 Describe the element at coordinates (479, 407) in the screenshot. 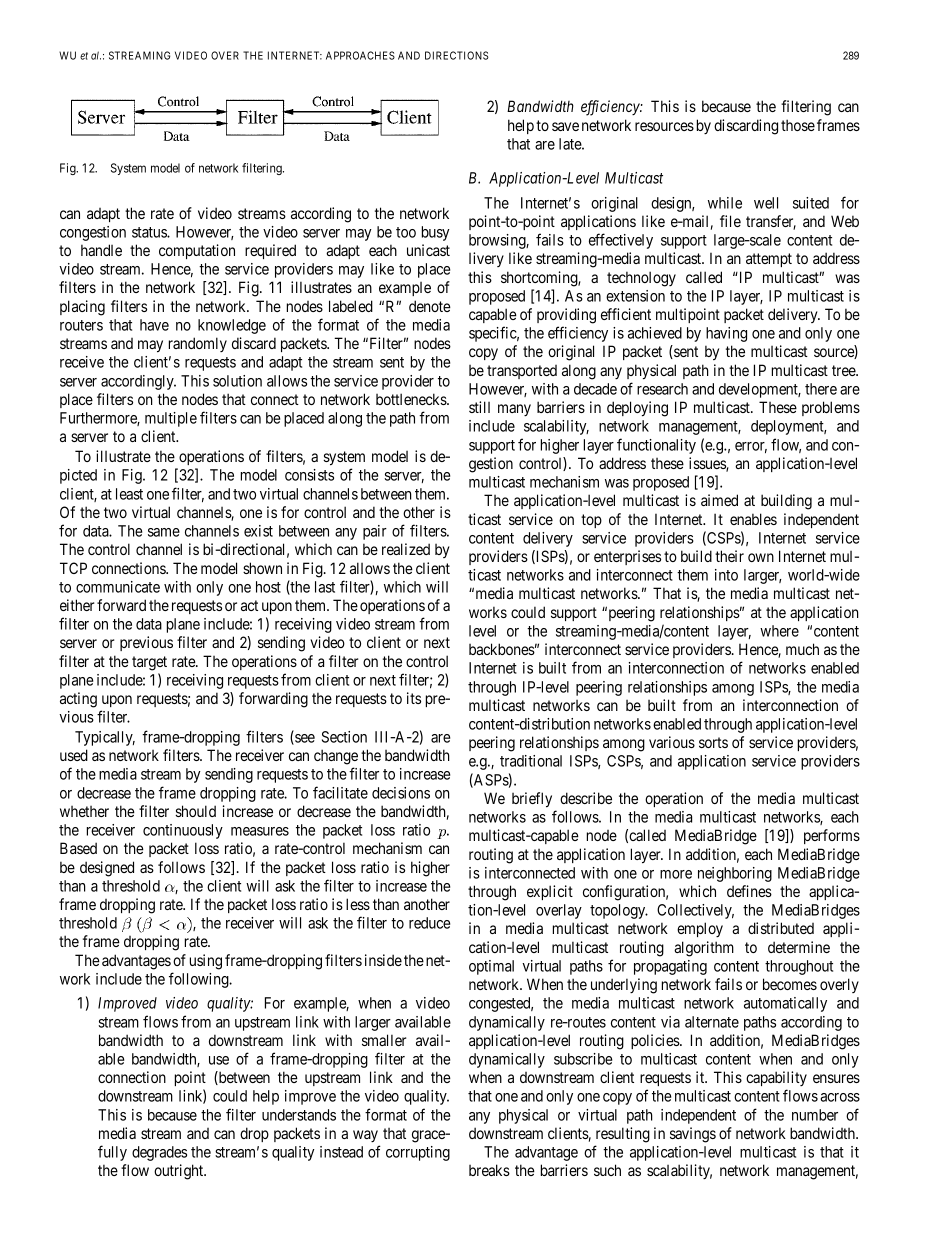

I see `still` at that location.
